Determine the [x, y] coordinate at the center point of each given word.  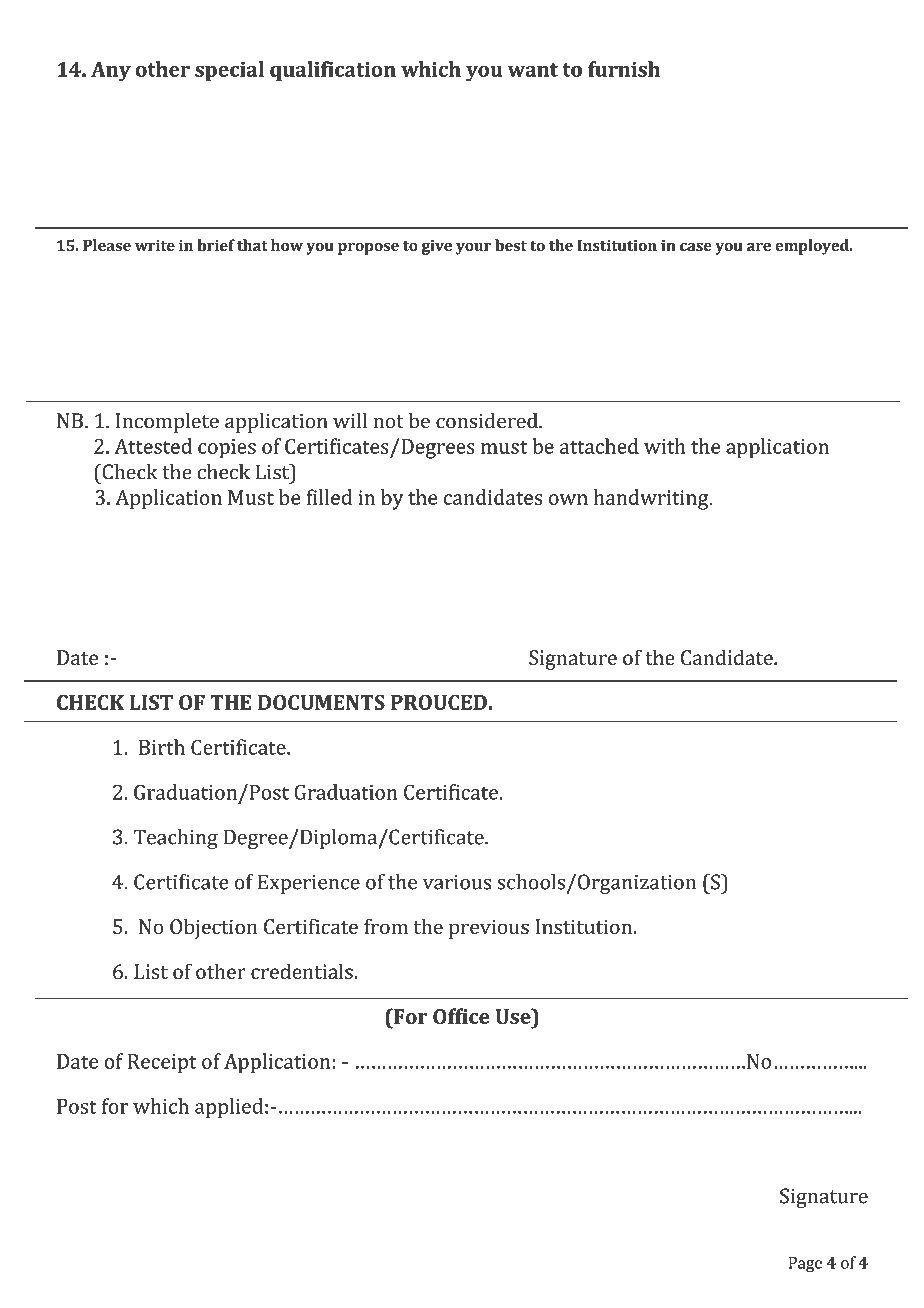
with [665, 446]
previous [489, 929]
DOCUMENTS [321, 702]
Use [514, 1016]
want [533, 70]
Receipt [162, 1064]
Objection [214, 928]
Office [461, 1016]
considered [488, 421]
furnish [624, 69]
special [229, 71]
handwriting [652, 499]
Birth [162, 747]
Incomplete [167, 423]
